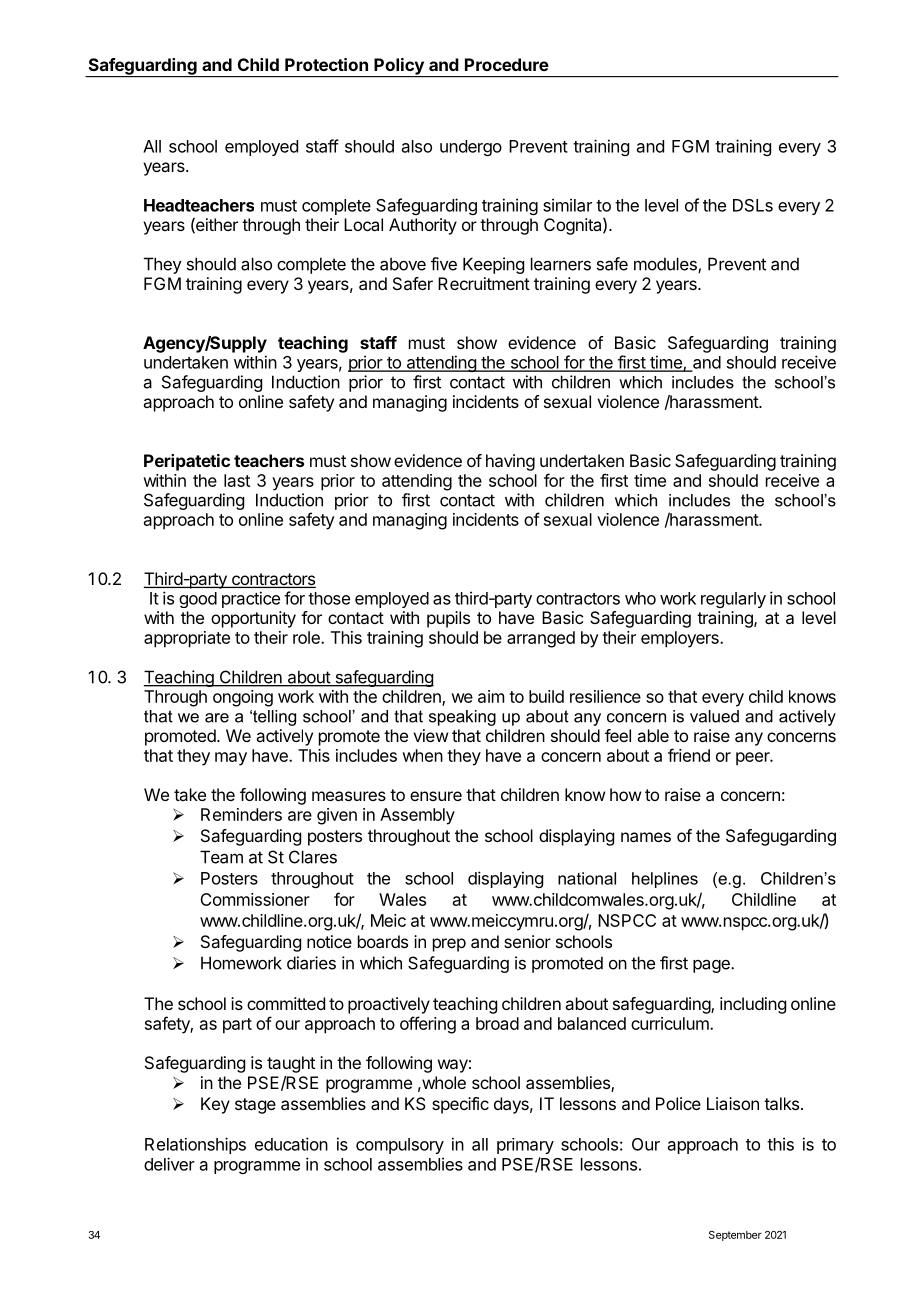 The width and height of the screenshot is (924, 1308). I want to click on Relationships, so click(195, 1145).
